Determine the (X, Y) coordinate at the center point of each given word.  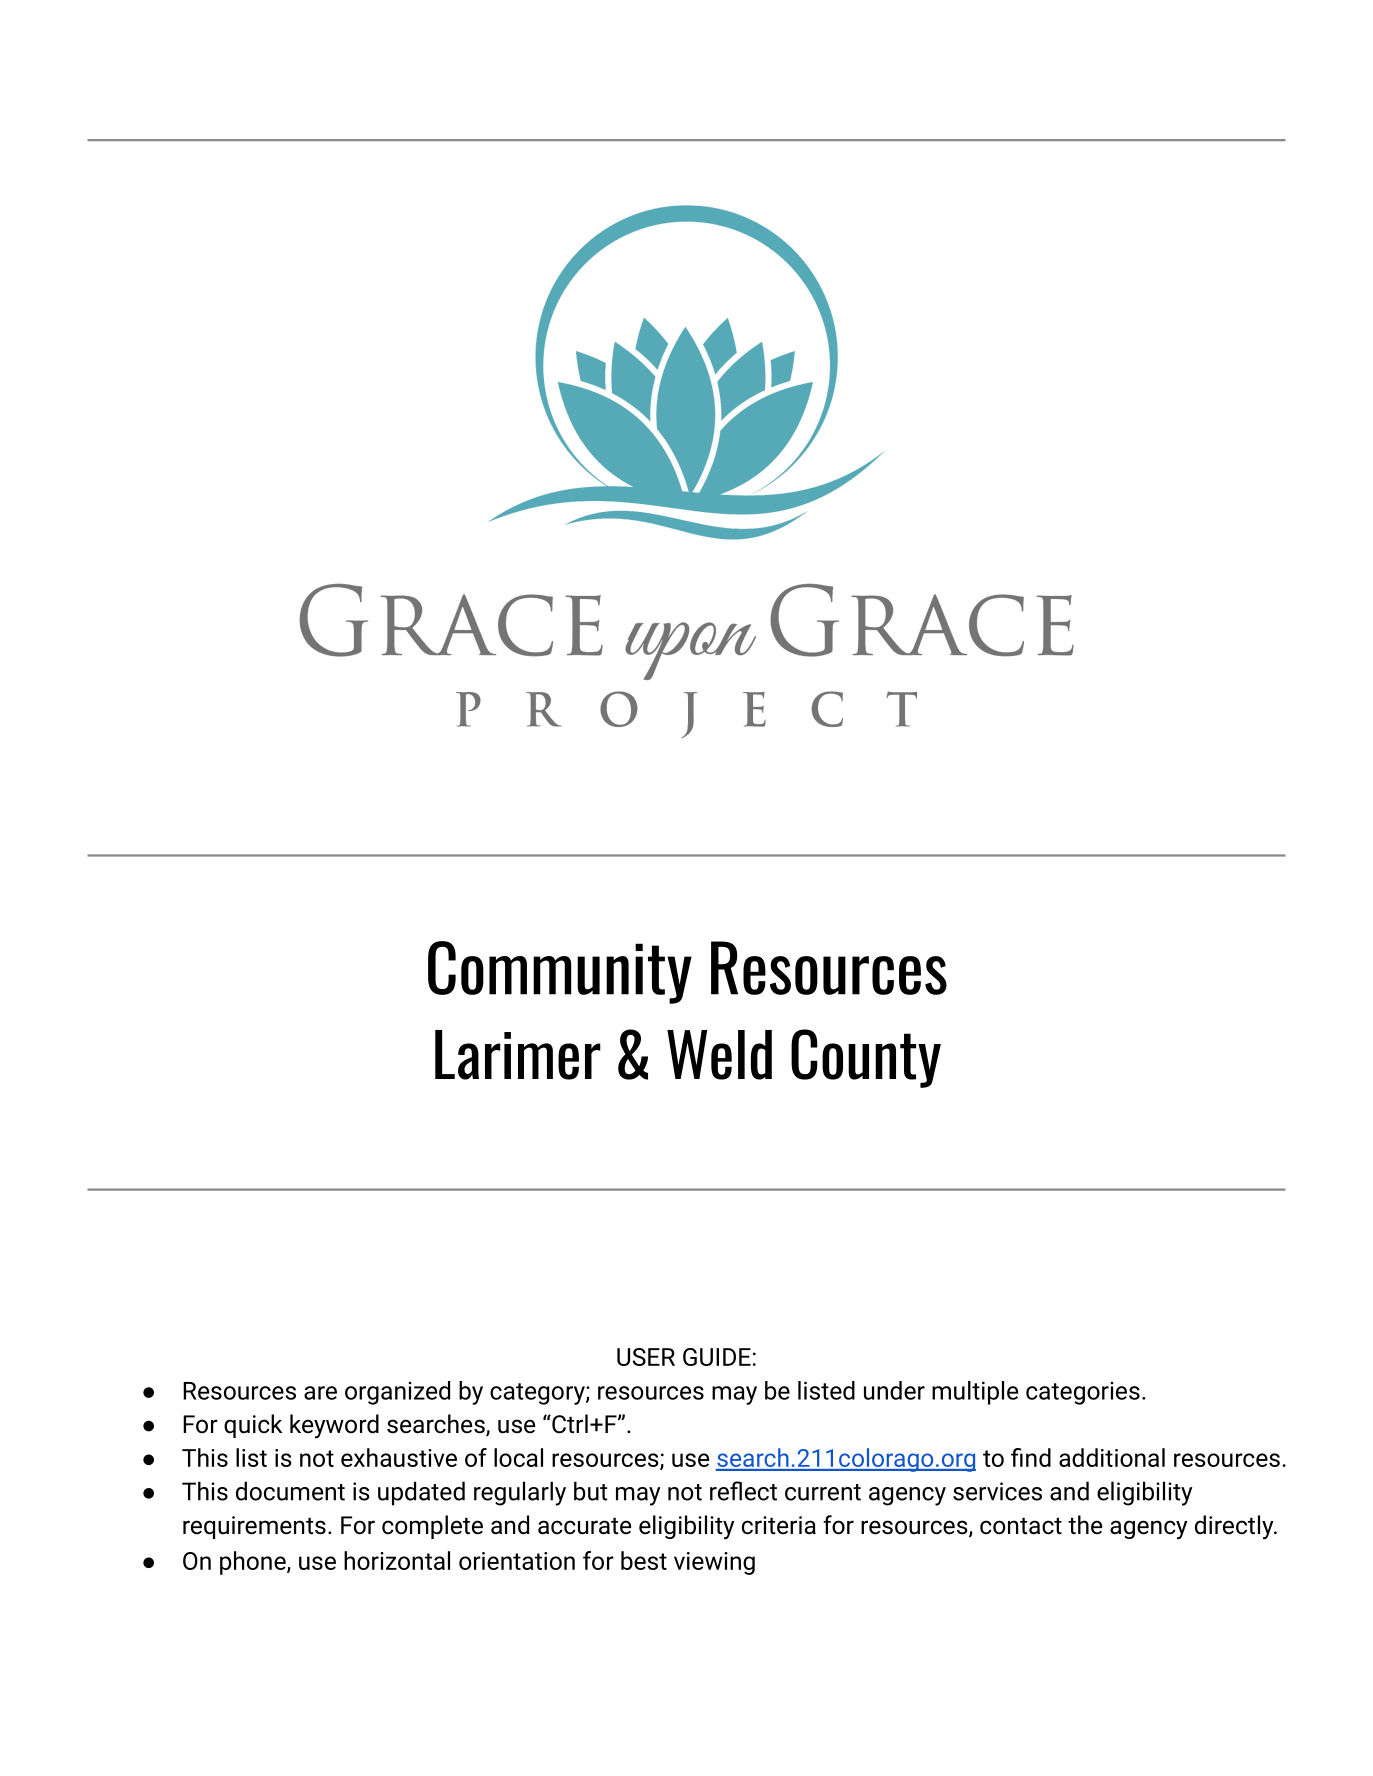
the (1085, 1525)
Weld (719, 1055)
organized (397, 1393)
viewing (714, 1563)
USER (646, 1357)
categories (1083, 1393)
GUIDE (717, 1357)
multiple (975, 1393)
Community (560, 972)
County (866, 1058)
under (894, 1390)
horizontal (397, 1560)
